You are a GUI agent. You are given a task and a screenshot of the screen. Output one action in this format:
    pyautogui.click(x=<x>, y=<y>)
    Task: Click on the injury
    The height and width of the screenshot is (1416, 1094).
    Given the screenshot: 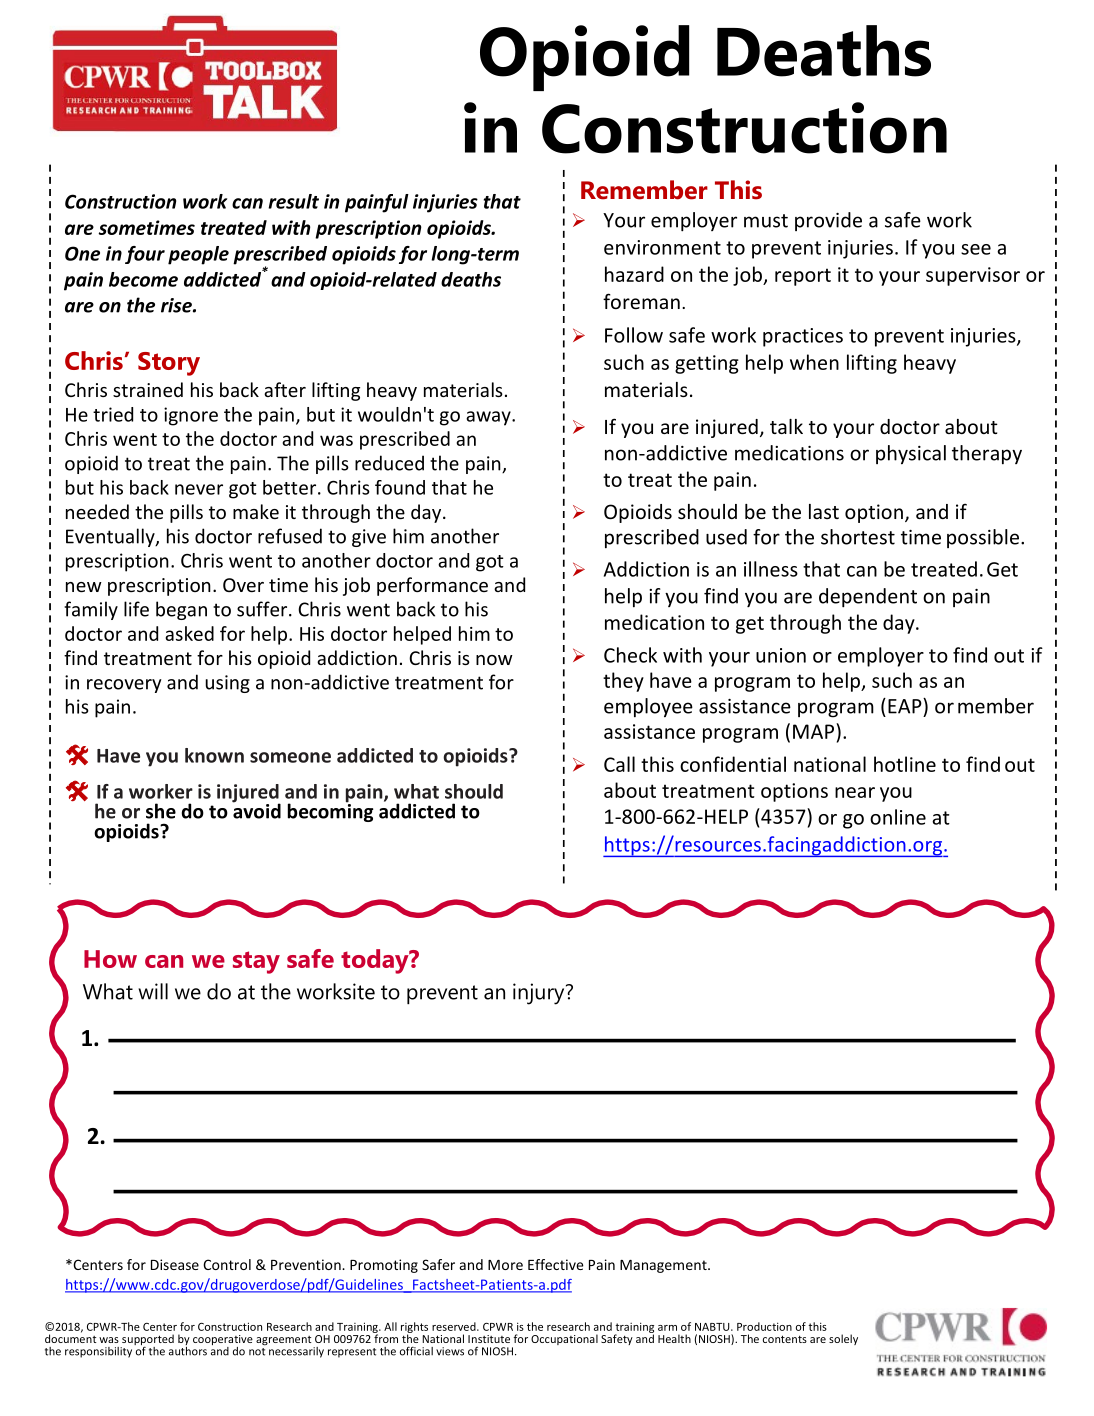 What is the action you would take?
    pyautogui.click(x=540, y=994)
